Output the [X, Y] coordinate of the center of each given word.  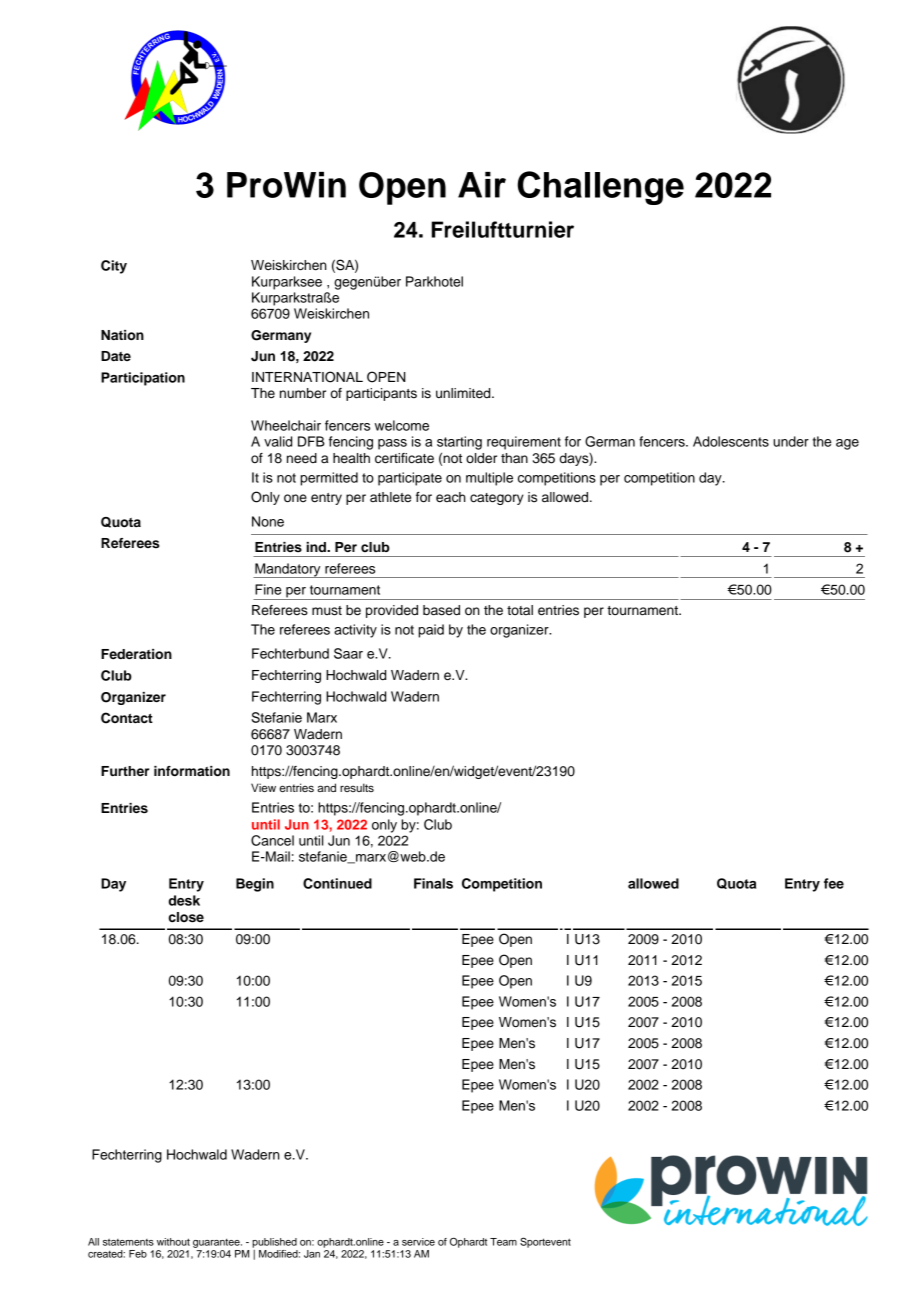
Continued [337, 883]
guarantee [217, 1243]
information [192, 771]
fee [834, 883]
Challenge [600, 188]
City [114, 267]
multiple [489, 479]
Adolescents [731, 441]
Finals [433, 883]
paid [431, 631]
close [186, 917]
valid [278, 441]
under [791, 441]
